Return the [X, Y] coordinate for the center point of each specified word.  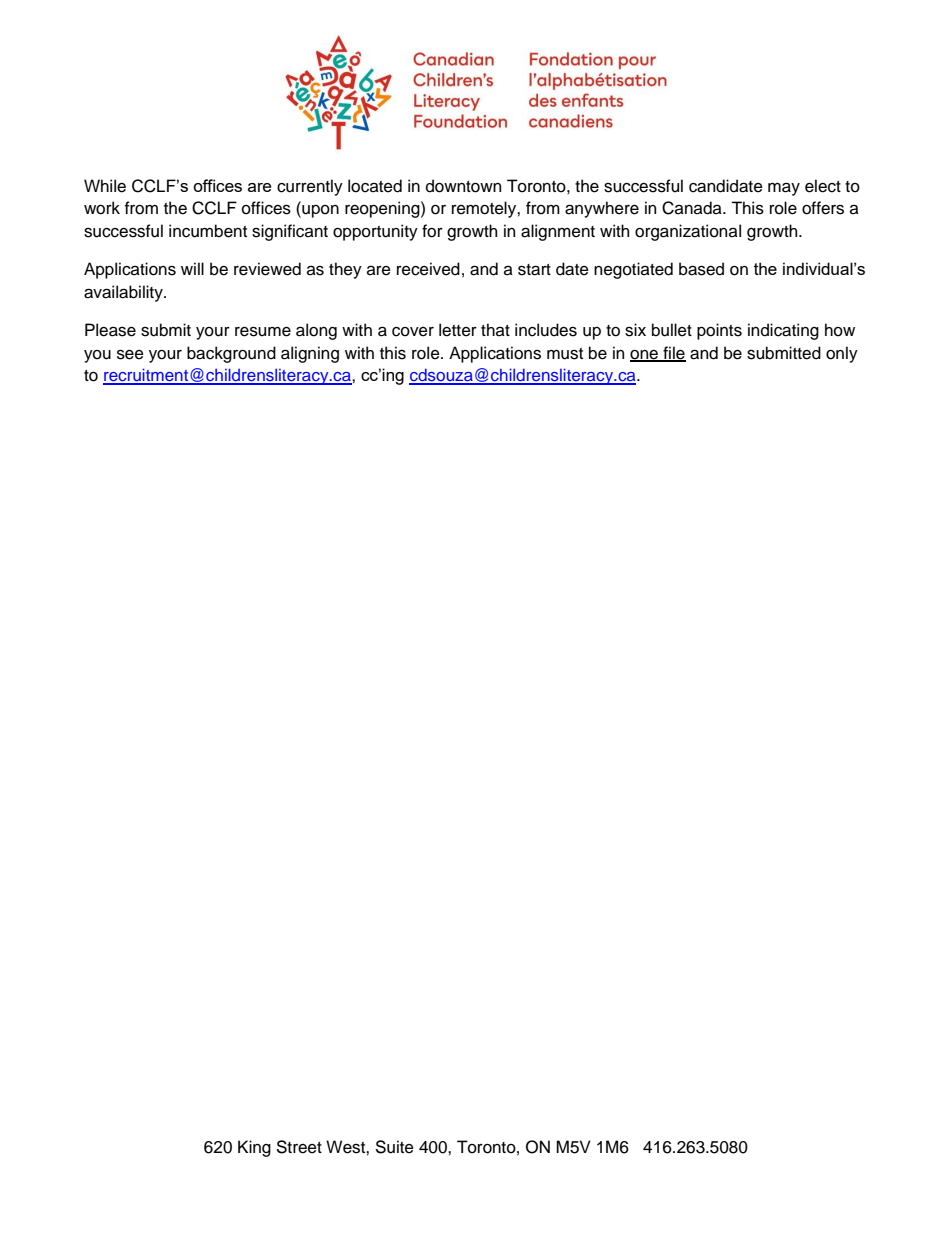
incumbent [208, 231]
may [784, 189]
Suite [394, 1147]
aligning [310, 354]
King [254, 1148]
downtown [463, 186]
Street [299, 1147]
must [565, 354]
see [130, 354]
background [231, 354]
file [673, 353]
